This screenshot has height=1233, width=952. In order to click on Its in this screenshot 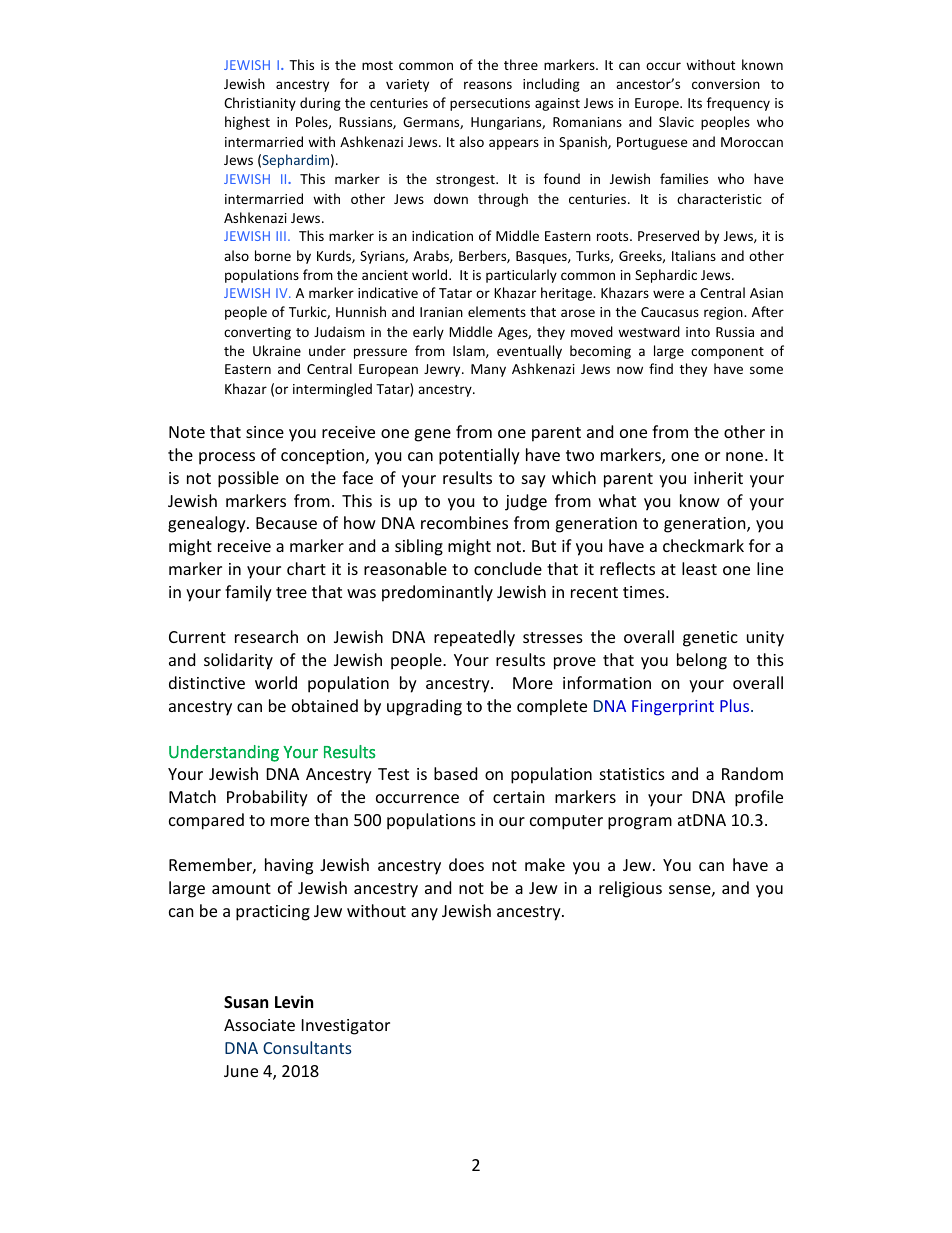, I will do `click(695, 103)`.
